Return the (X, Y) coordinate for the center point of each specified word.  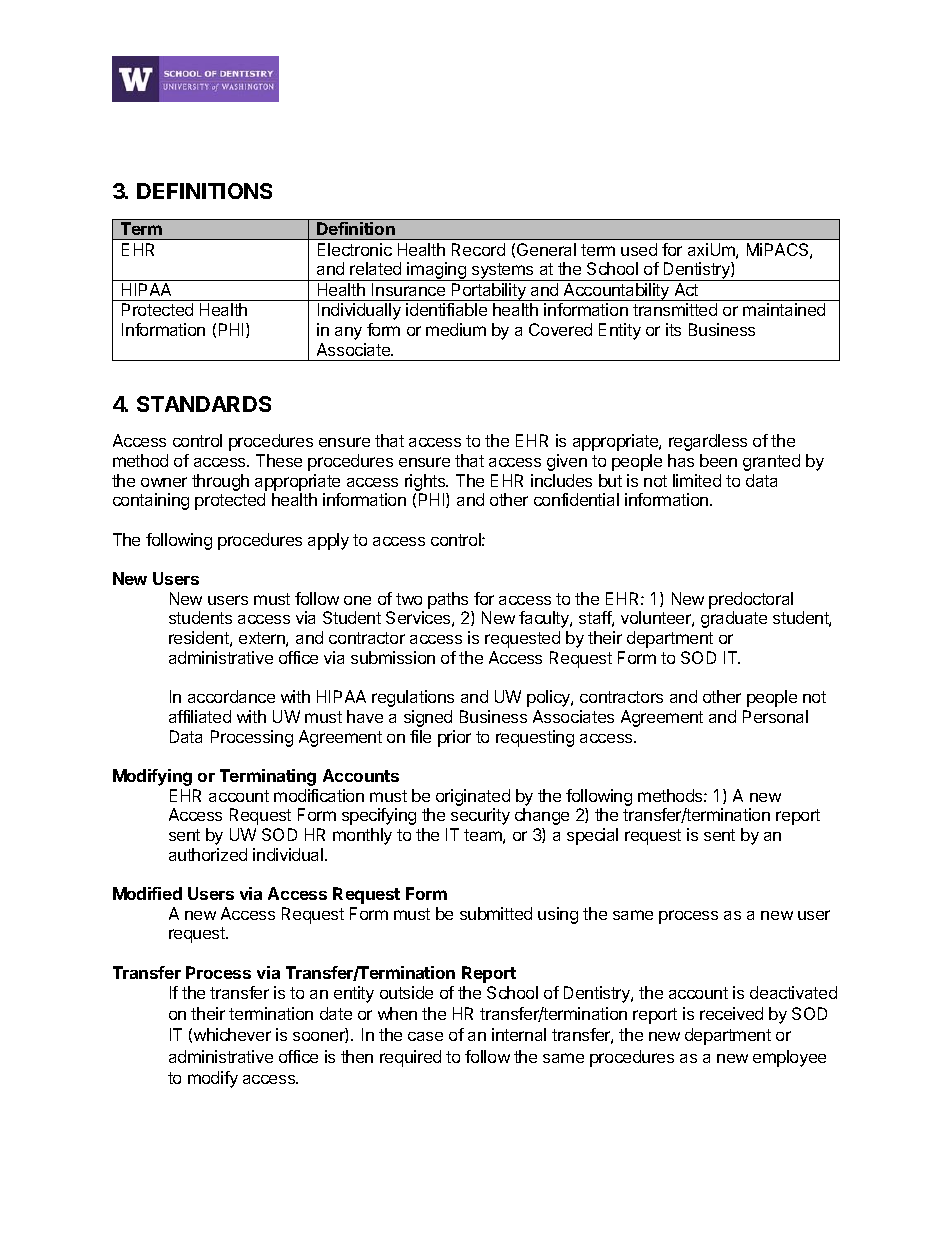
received (731, 1013)
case (425, 1036)
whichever (232, 1034)
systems (503, 272)
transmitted (675, 309)
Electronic (355, 249)
